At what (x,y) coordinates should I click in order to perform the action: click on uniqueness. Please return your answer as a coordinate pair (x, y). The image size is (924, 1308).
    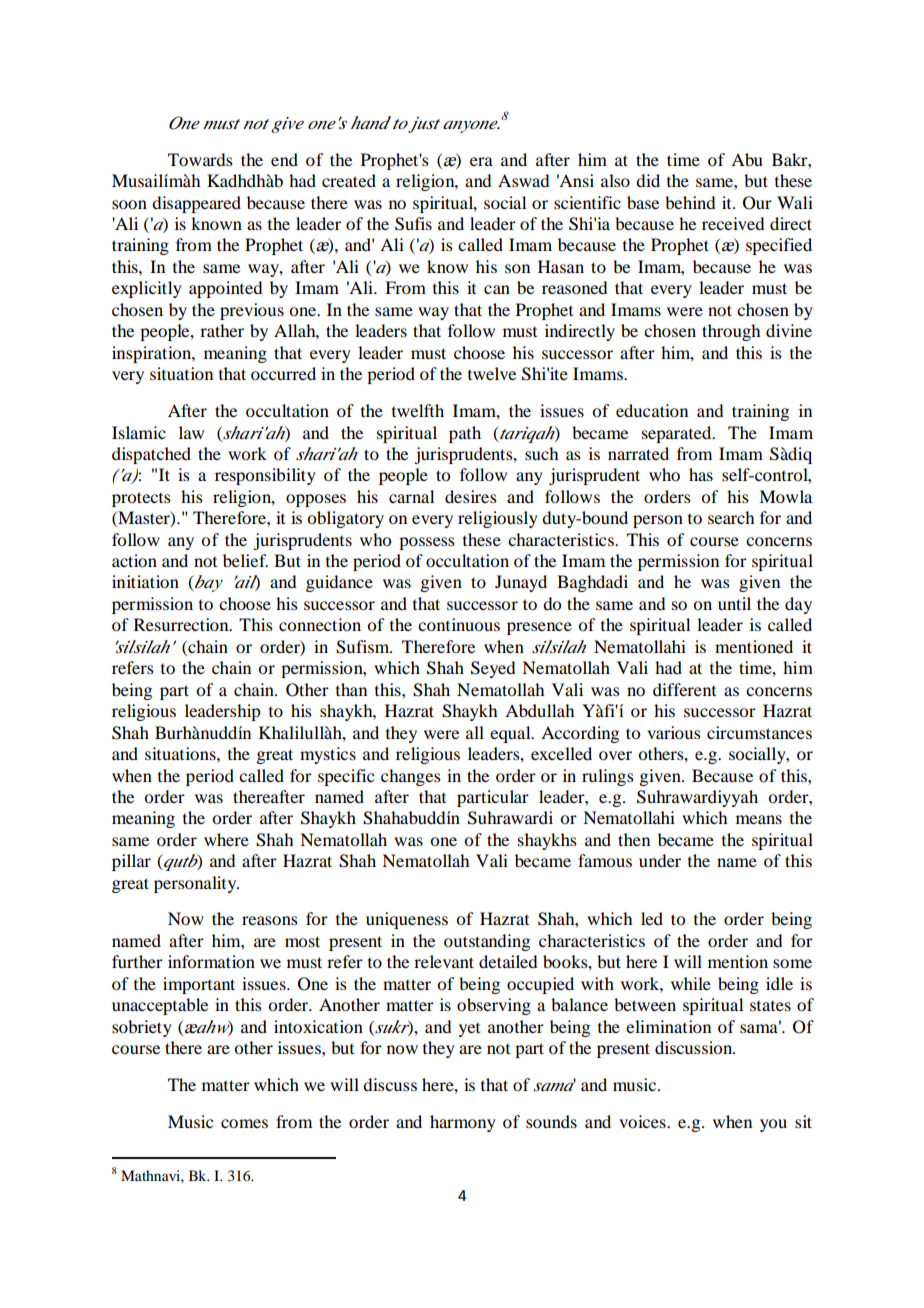
    Looking at the image, I should click on (407, 920).
